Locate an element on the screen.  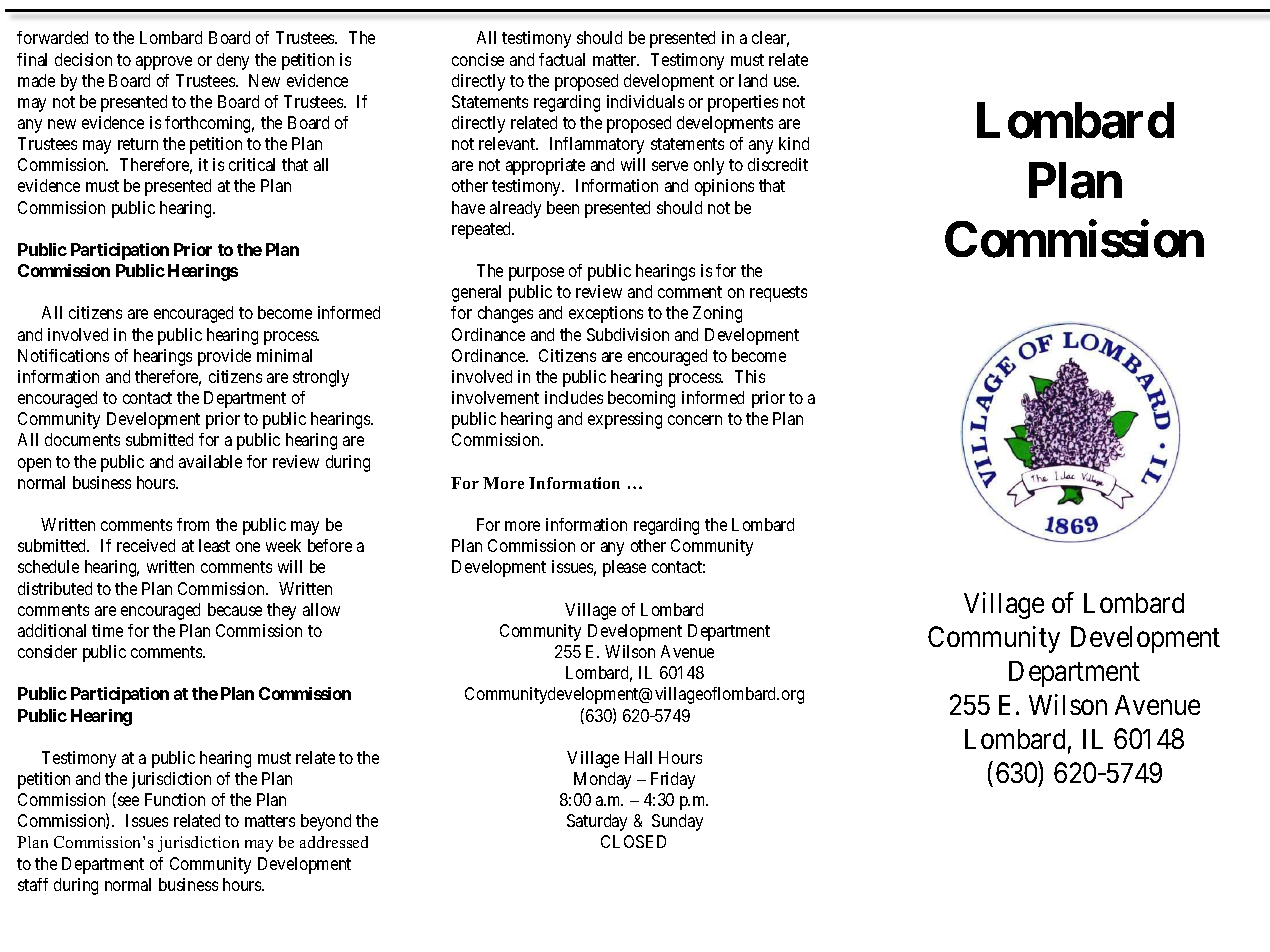
concise is located at coordinates (478, 59).
